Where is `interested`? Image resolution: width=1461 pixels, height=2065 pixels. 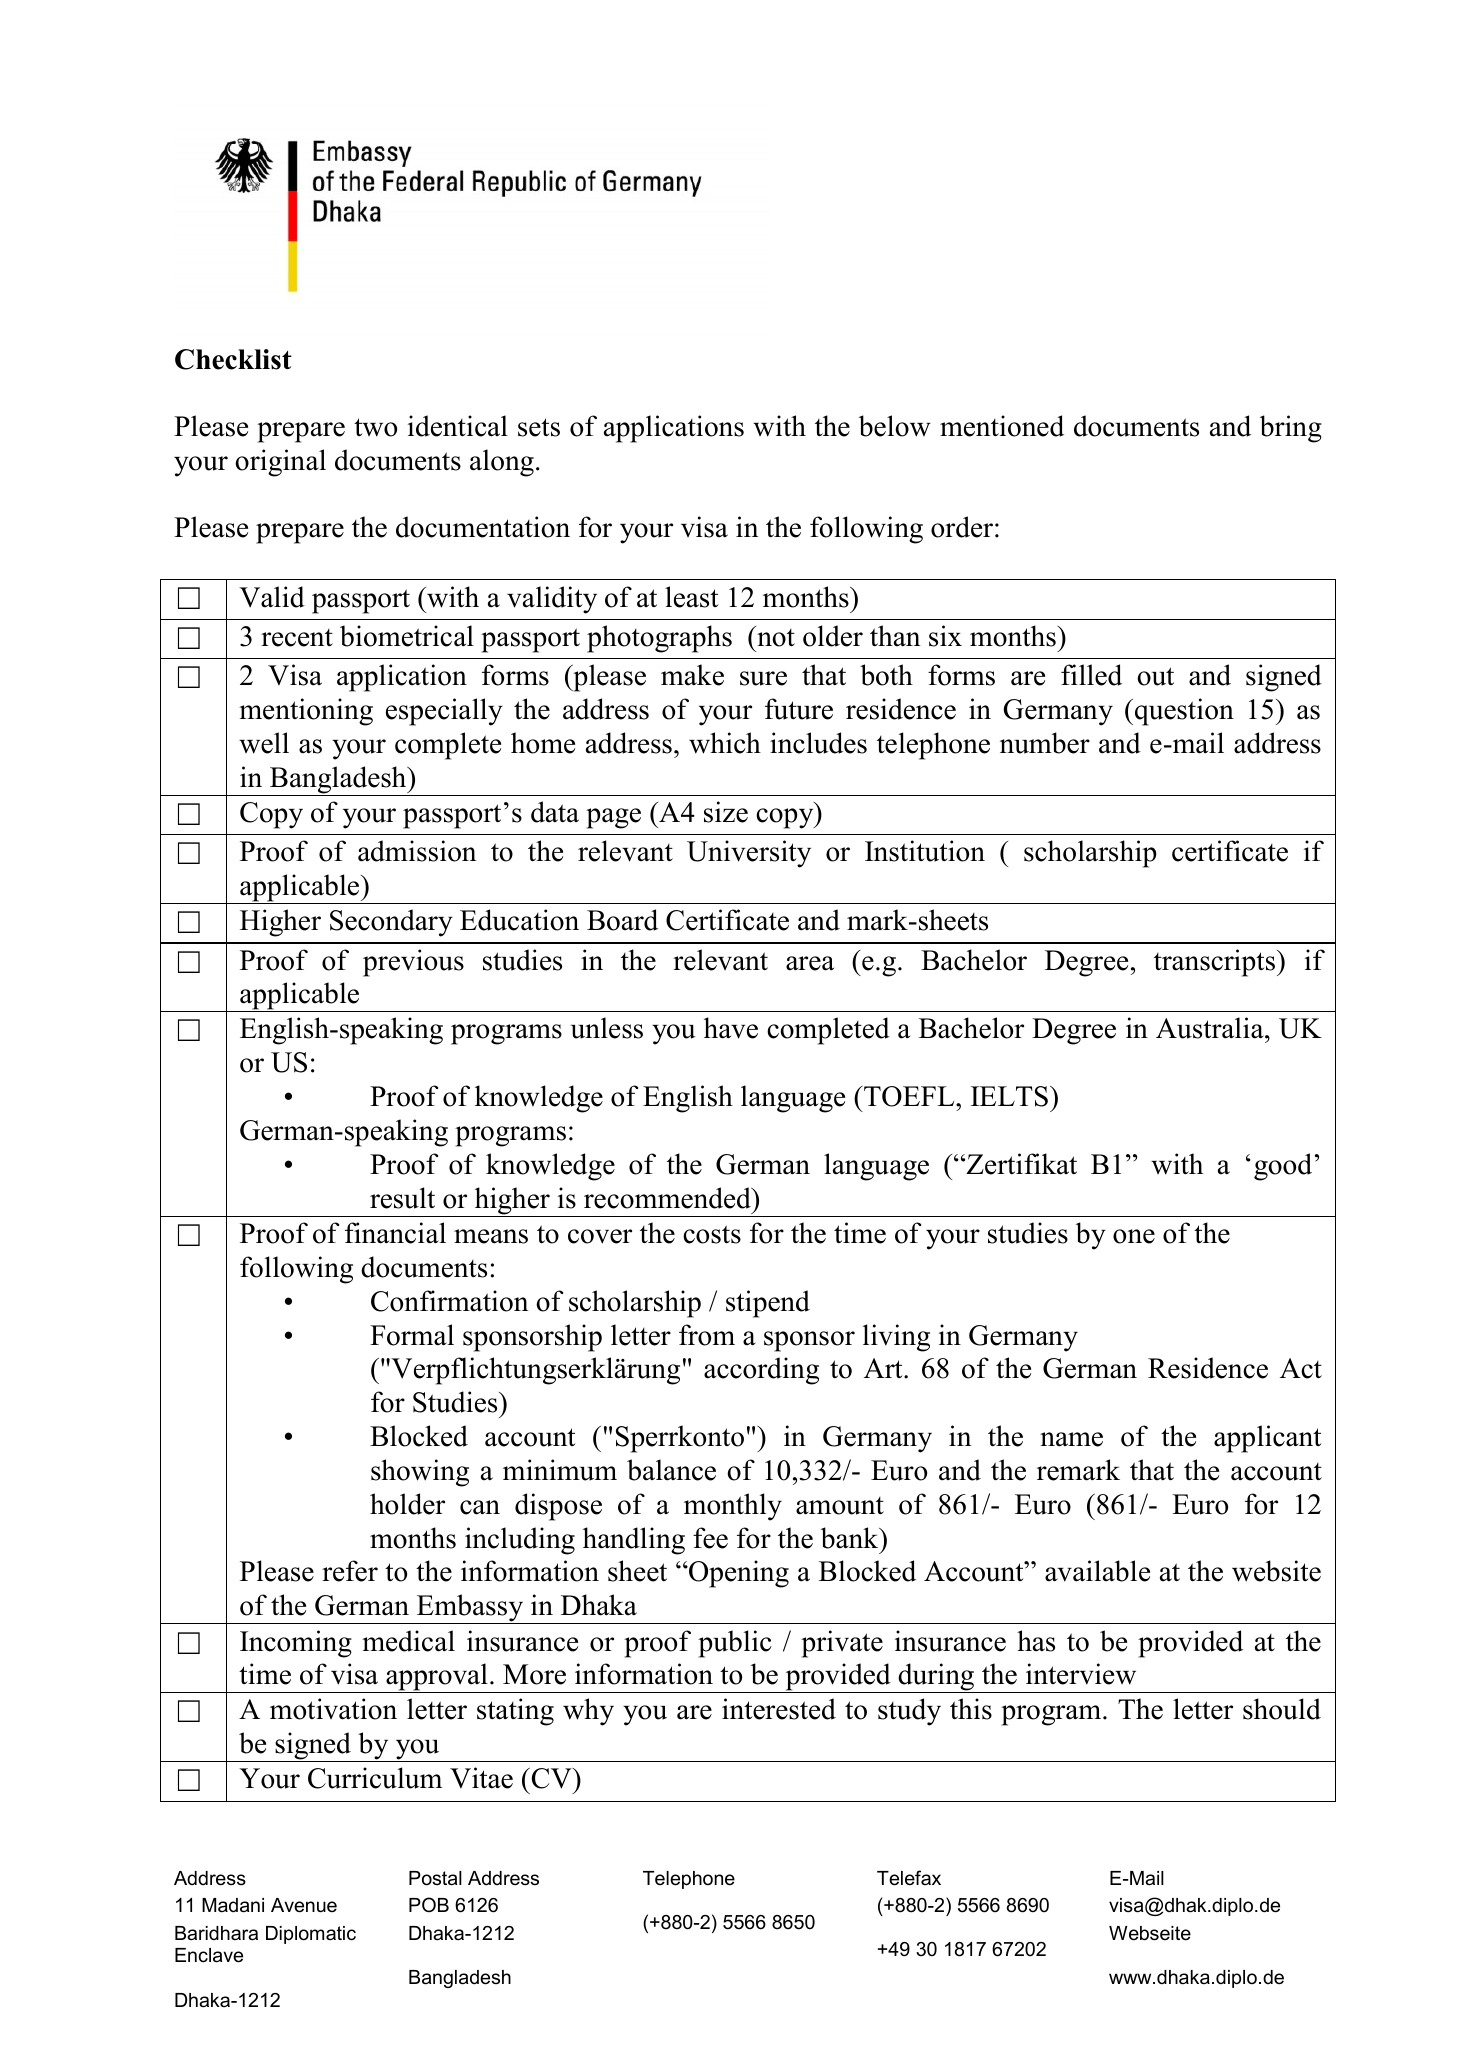
interested is located at coordinates (779, 1709).
